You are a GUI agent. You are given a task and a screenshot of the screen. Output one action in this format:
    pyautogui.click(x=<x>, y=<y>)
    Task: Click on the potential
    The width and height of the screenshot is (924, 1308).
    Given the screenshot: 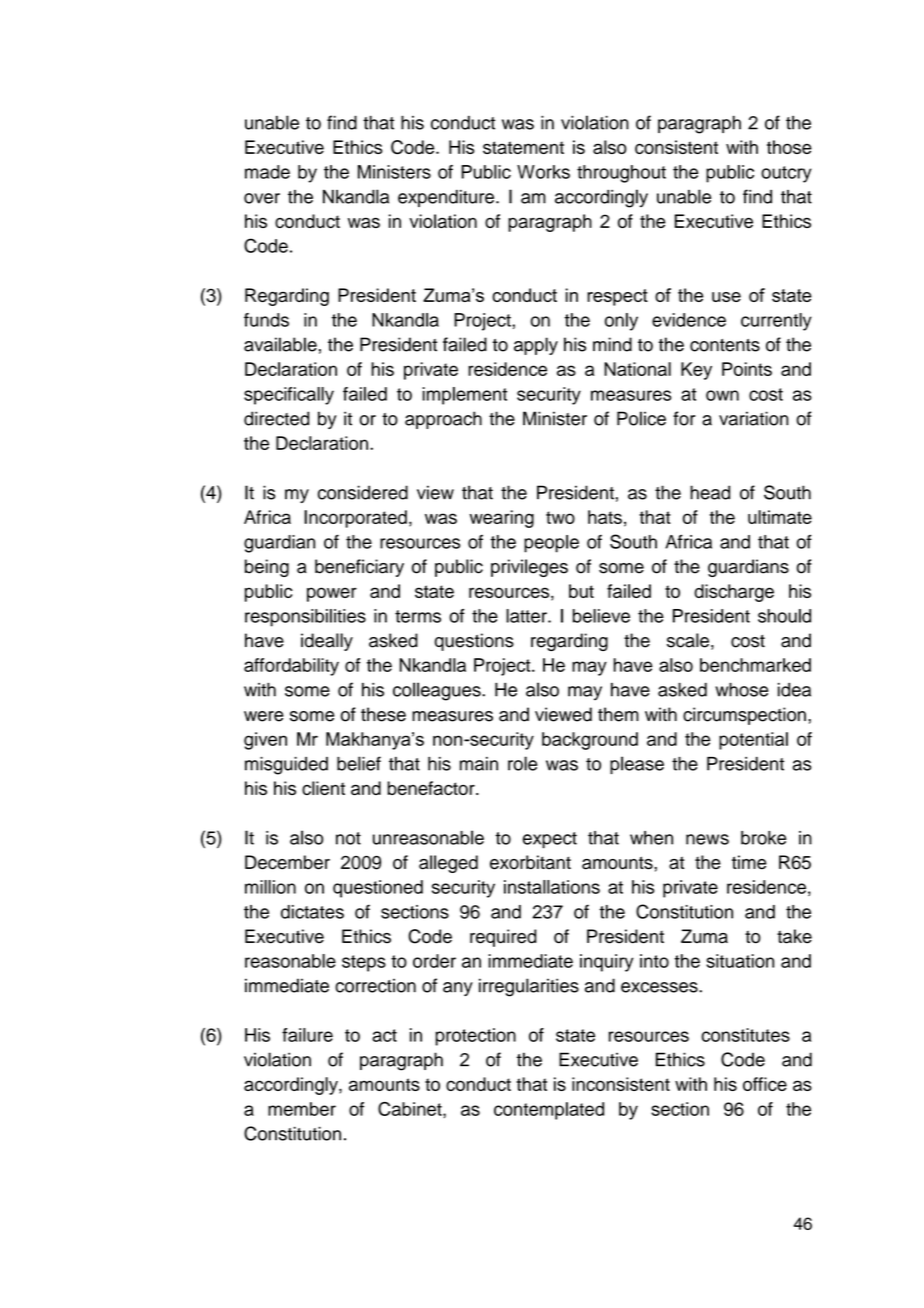 What is the action you would take?
    pyautogui.click(x=753, y=741)
